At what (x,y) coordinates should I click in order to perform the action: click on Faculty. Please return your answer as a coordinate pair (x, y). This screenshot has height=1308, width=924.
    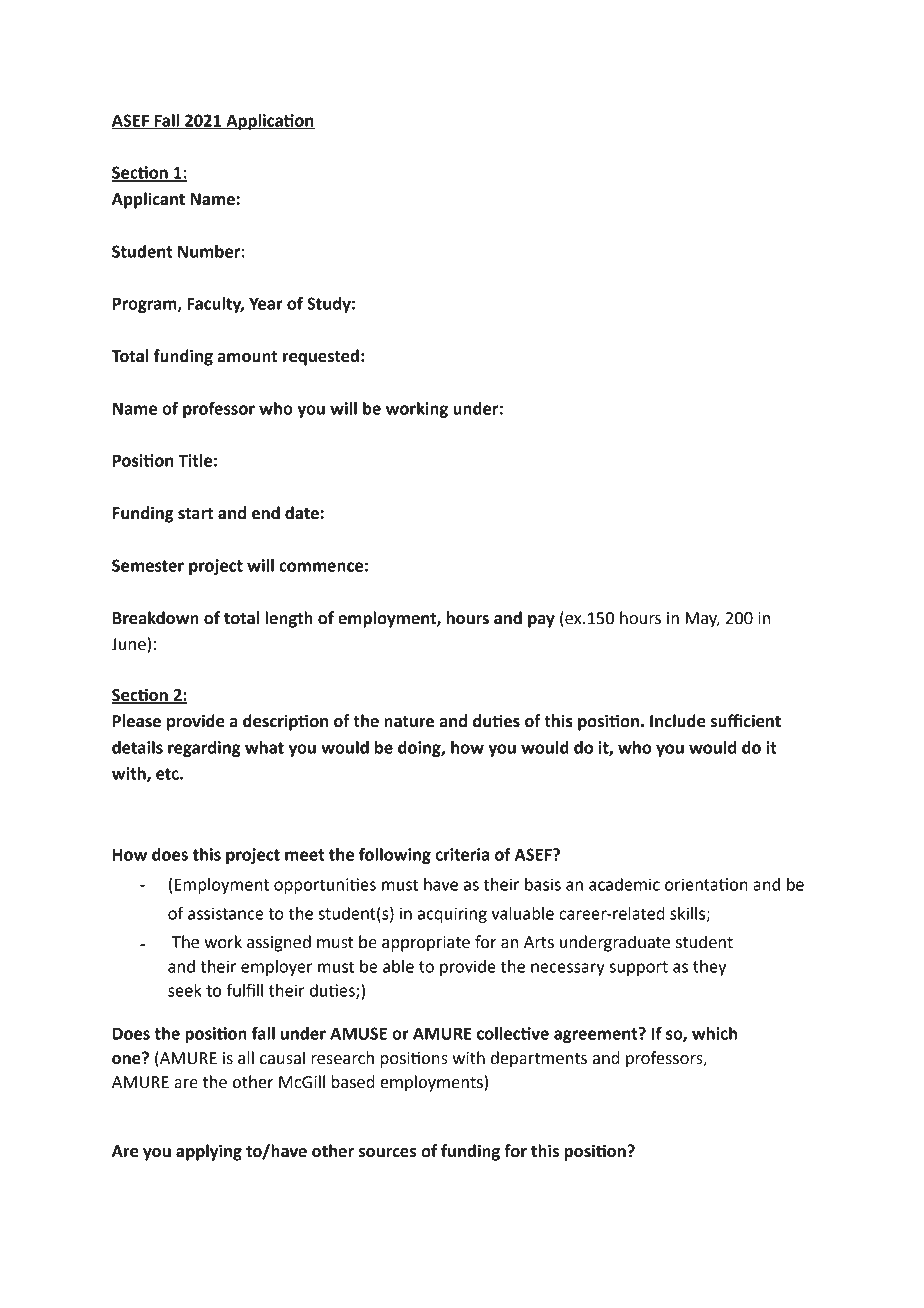
    Looking at the image, I should click on (215, 305).
